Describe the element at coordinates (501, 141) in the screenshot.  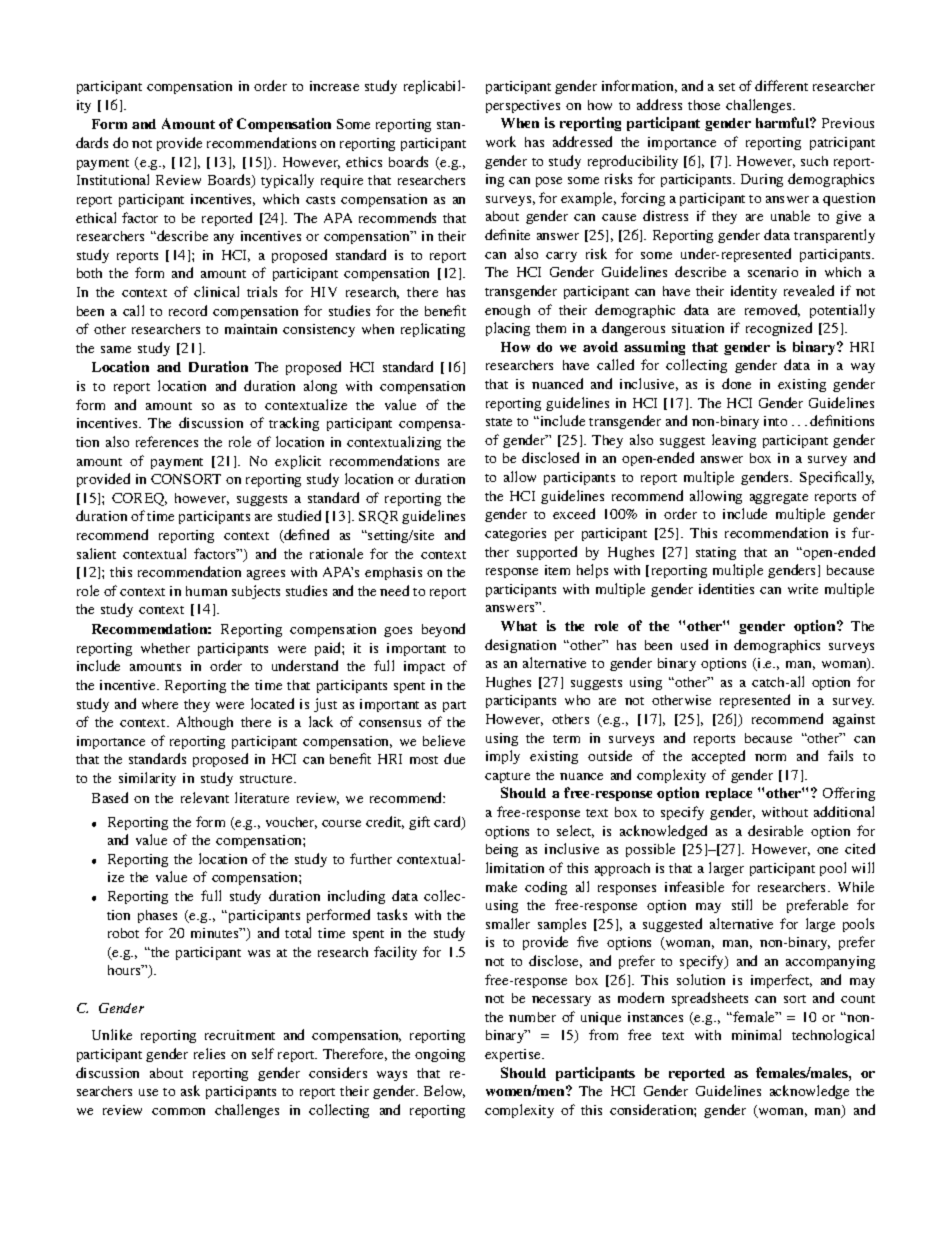
I see `work` at that location.
